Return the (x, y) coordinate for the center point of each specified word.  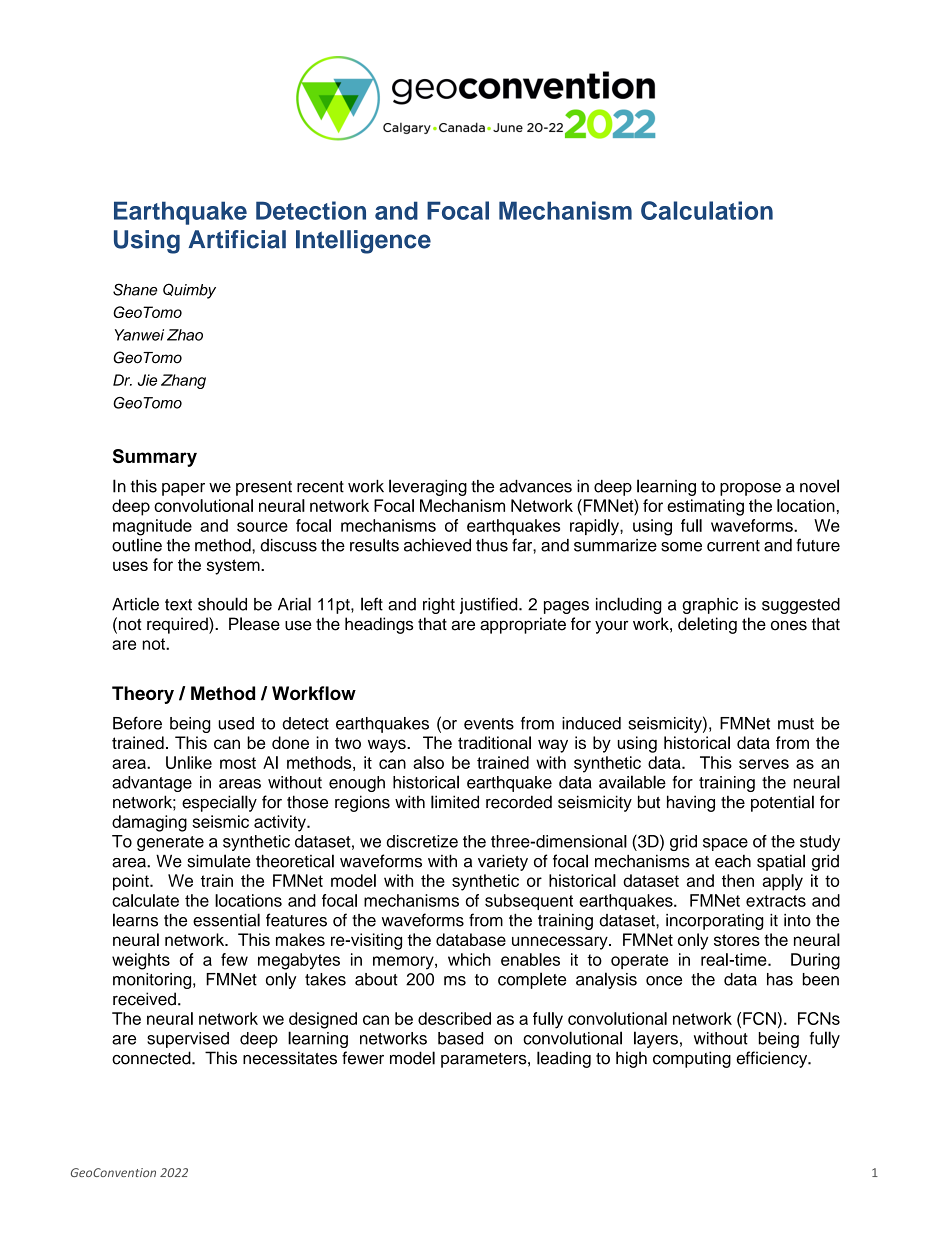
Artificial (237, 239)
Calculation (707, 210)
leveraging (428, 487)
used (236, 723)
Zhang (183, 381)
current (733, 546)
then (738, 880)
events (489, 724)
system (234, 567)
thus (492, 545)
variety (503, 862)
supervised (188, 1040)
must (796, 724)
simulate (219, 861)
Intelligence (363, 242)
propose (750, 489)
